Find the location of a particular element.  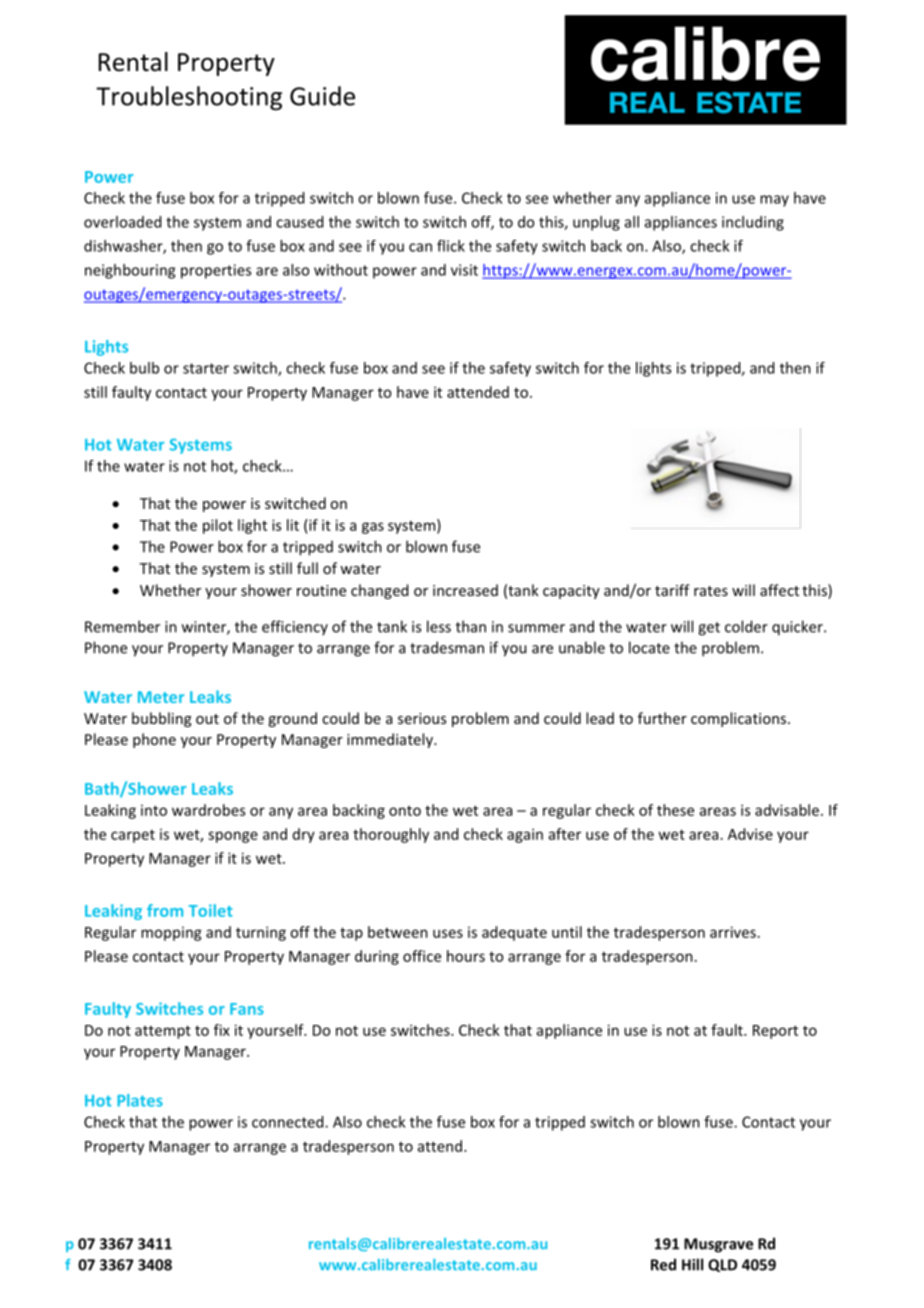

tradesman is located at coordinates (447, 647).
